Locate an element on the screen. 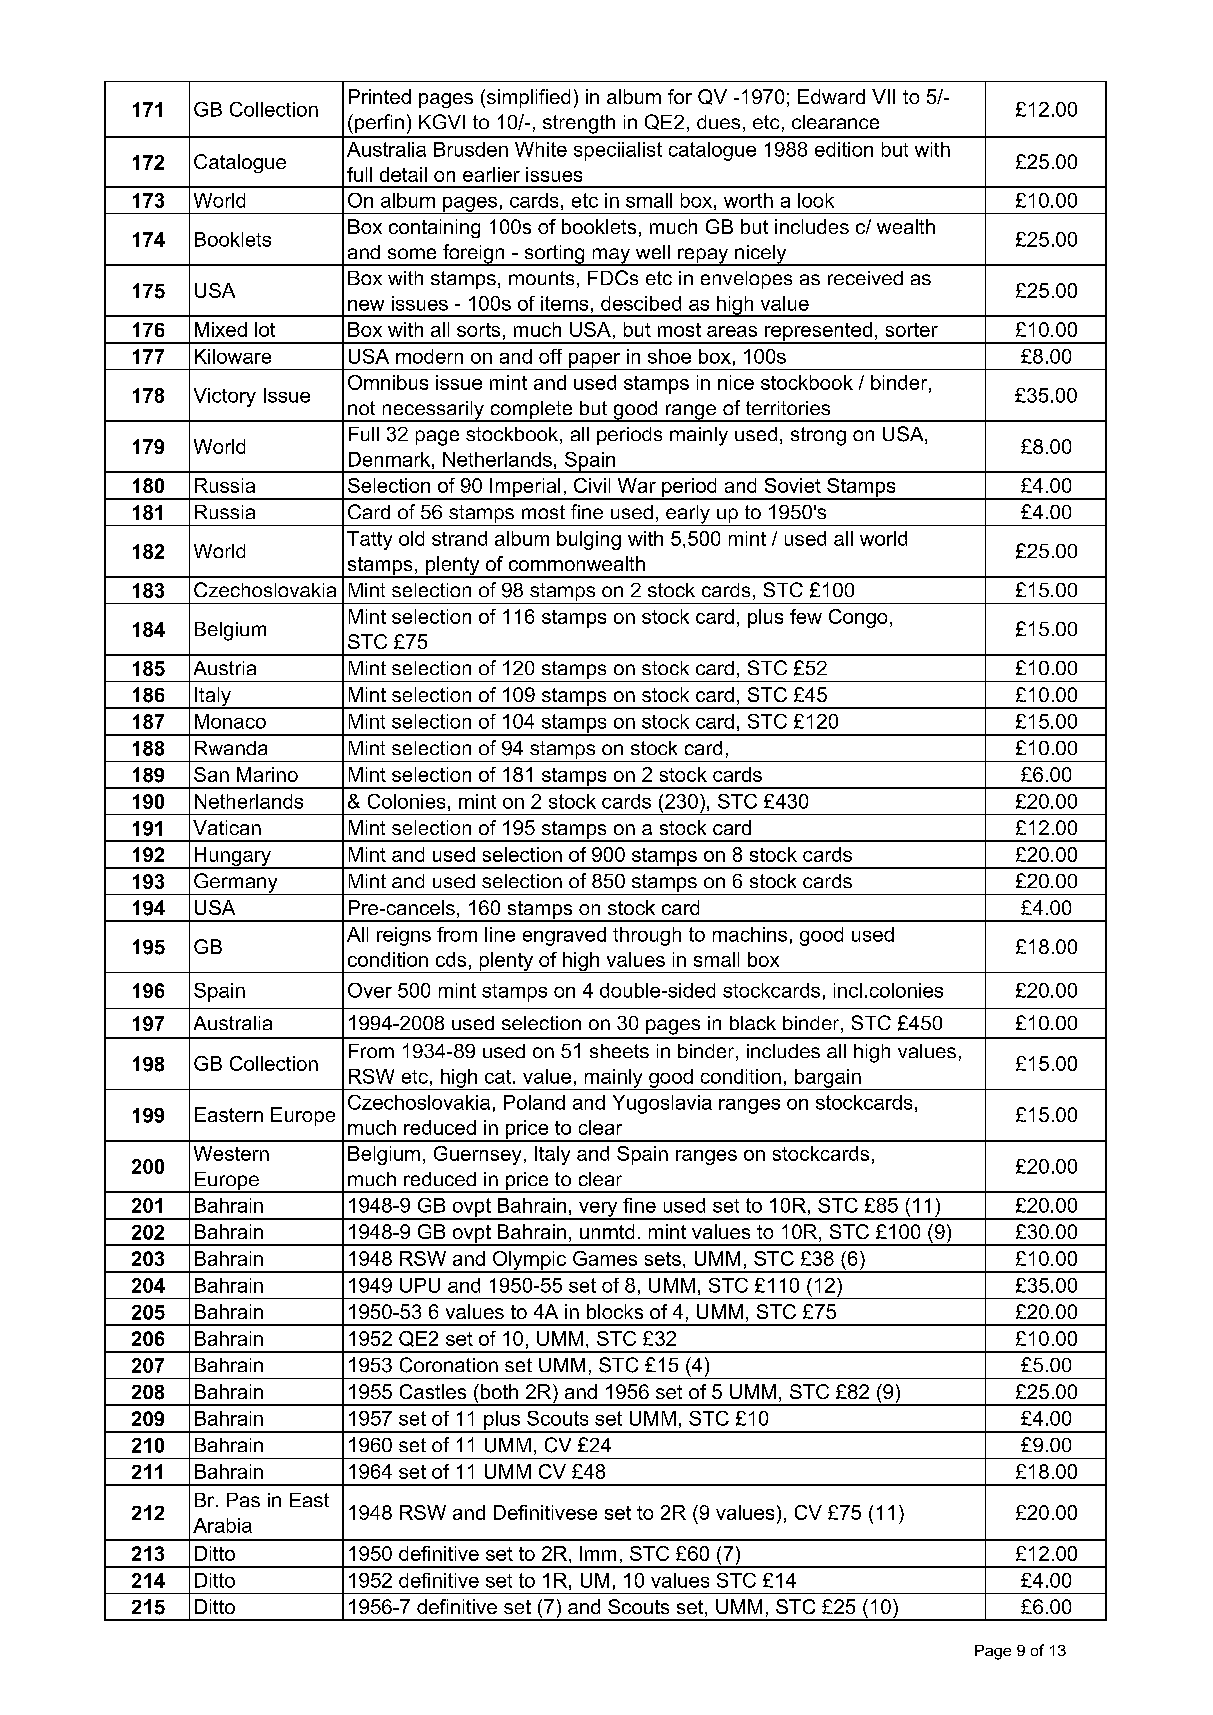 This screenshot has width=1213, height=1715. Printed is located at coordinates (380, 96).
